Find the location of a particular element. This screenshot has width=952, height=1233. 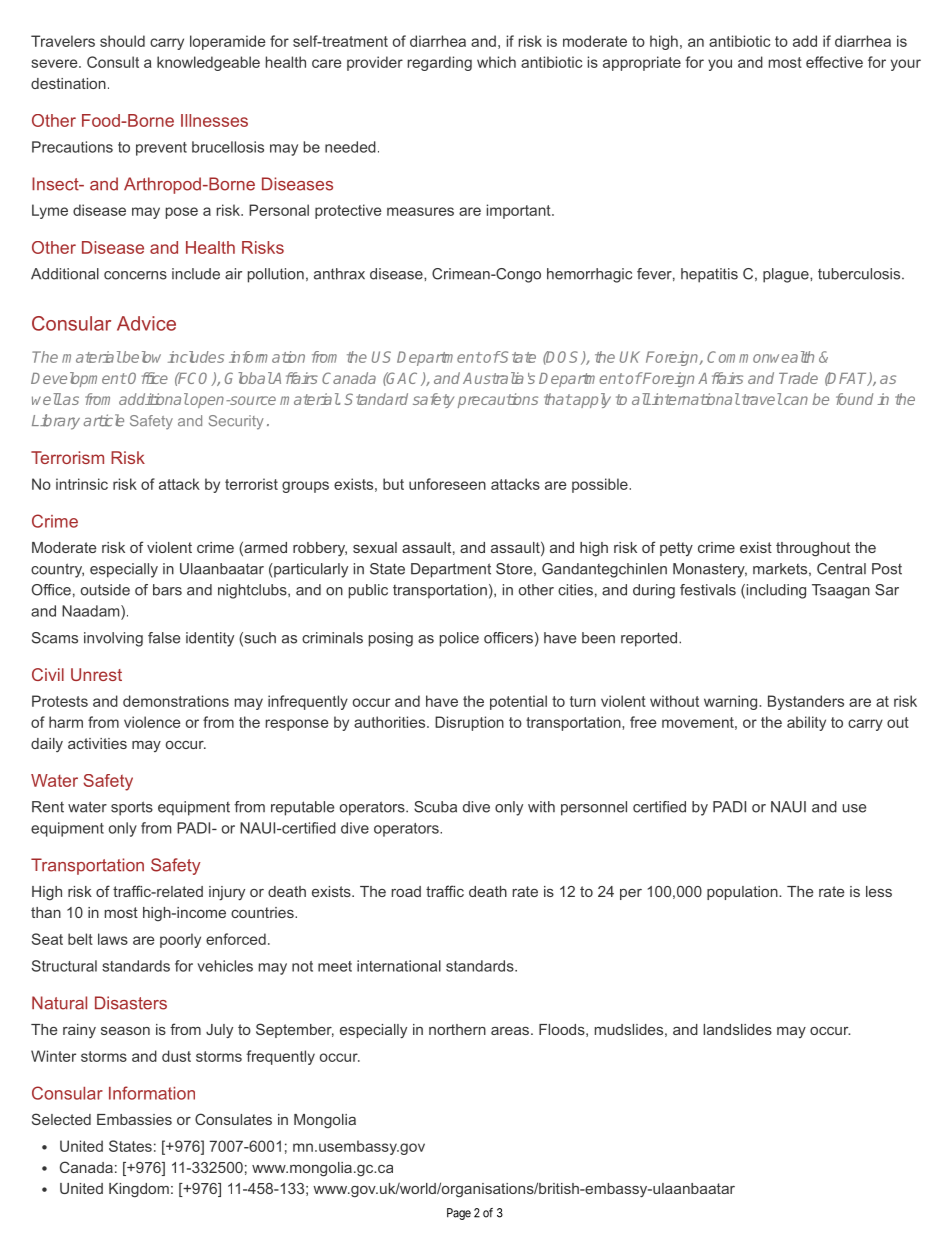

effective is located at coordinates (834, 62).
